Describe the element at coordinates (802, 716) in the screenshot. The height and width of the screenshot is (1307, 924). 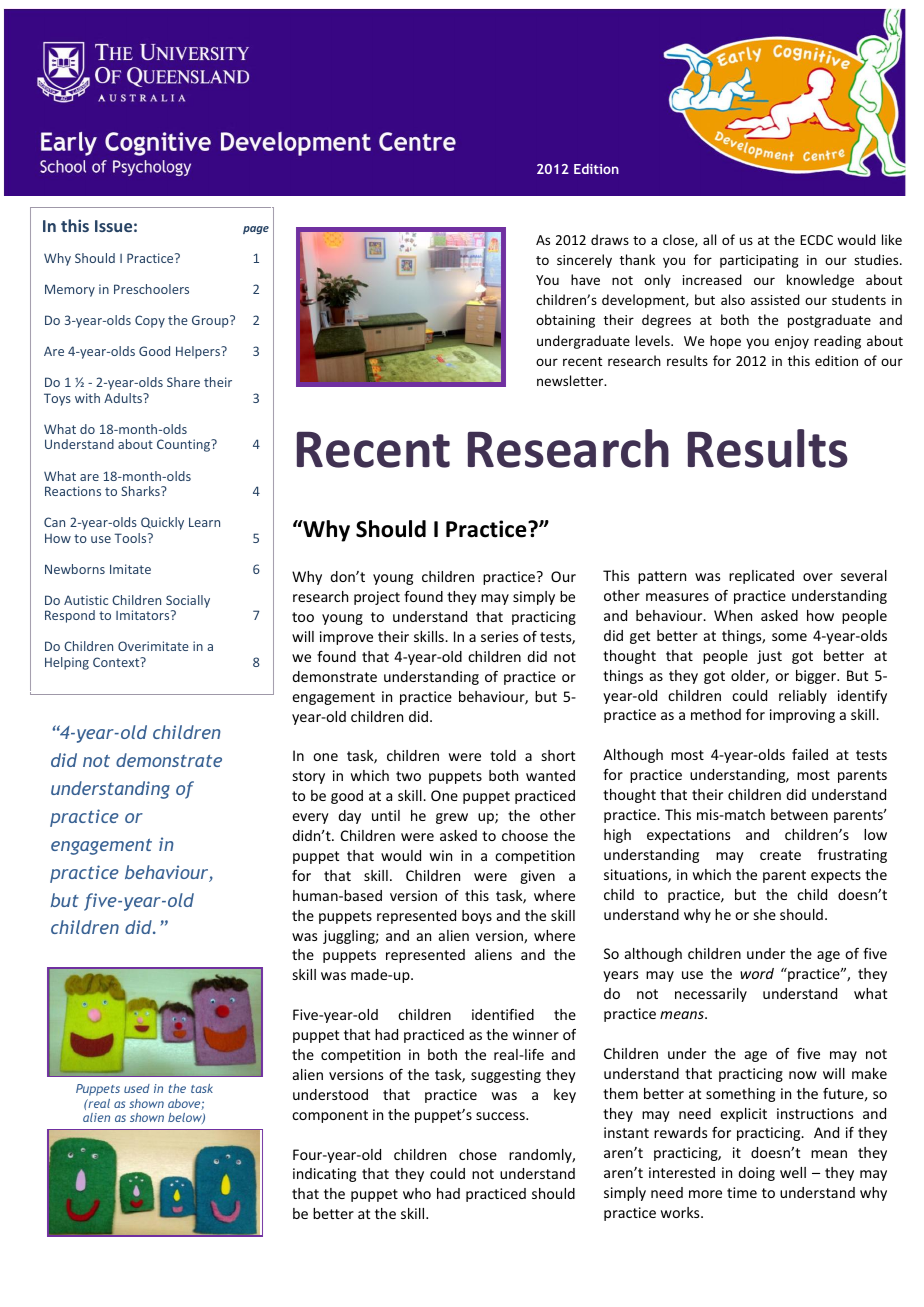
I see `improving` at that location.
